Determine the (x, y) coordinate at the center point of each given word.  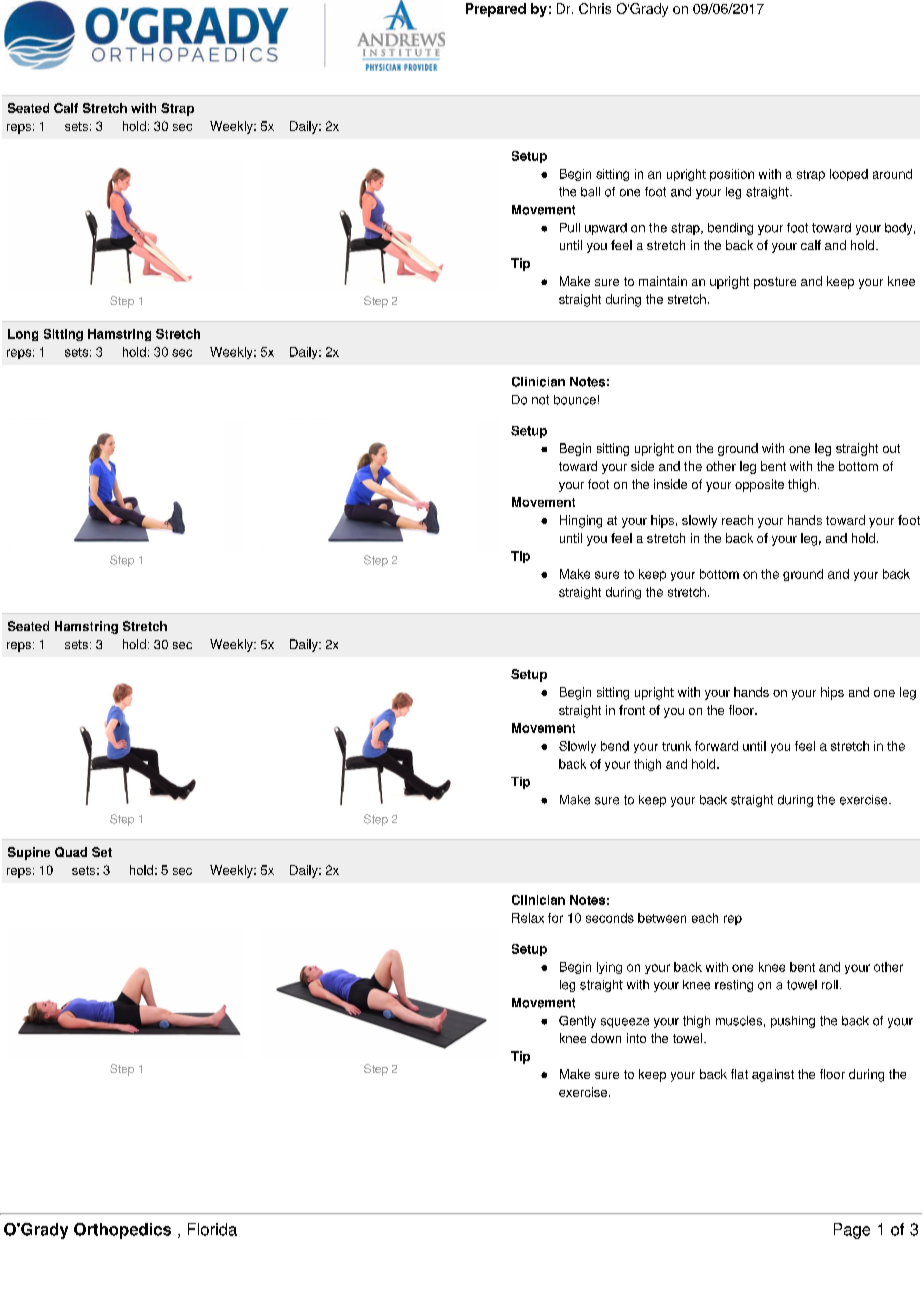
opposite (759, 485)
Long (23, 335)
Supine (29, 853)
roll (830, 985)
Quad (71, 852)
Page (852, 1231)
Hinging (581, 521)
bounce (575, 400)
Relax (528, 918)
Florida (212, 1229)
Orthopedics (122, 1231)
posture (775, 283)
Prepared (496, 10)
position (732, 175)
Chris (595, 8)
